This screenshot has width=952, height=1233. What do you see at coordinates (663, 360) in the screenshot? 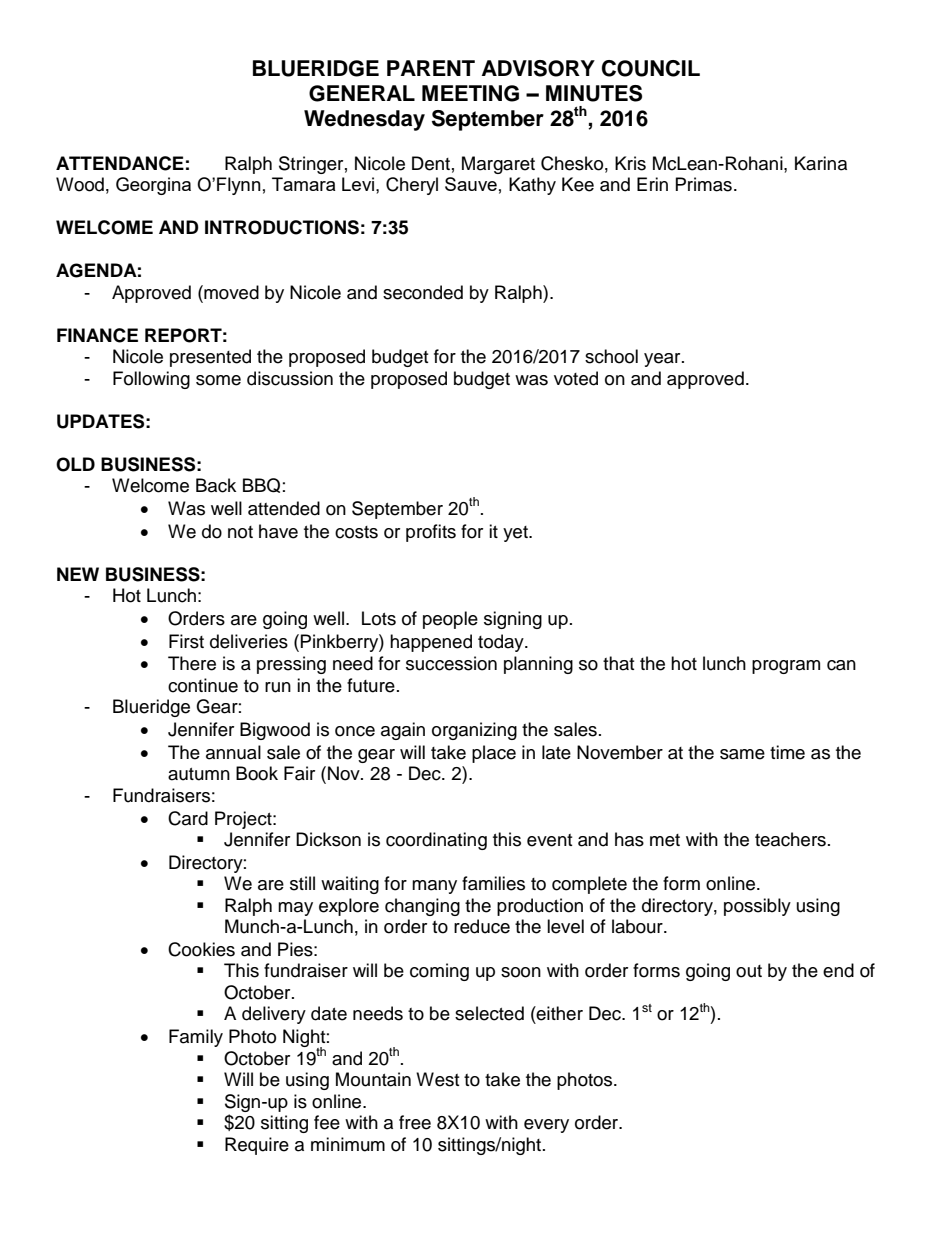
I see `year` at bounding box center [663, 360].
